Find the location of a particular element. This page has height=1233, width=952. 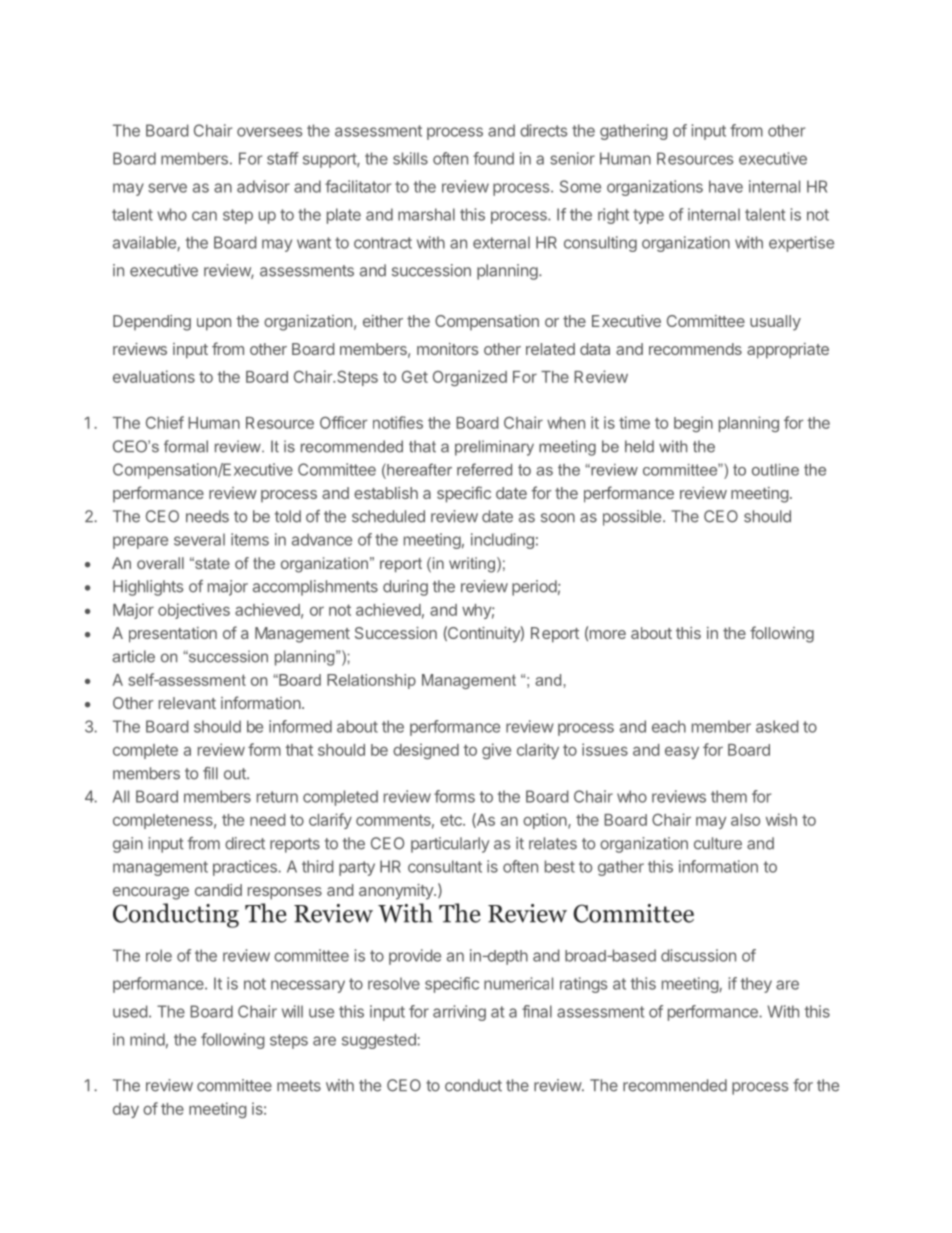

objectives is located at coordinates (194, 611).
